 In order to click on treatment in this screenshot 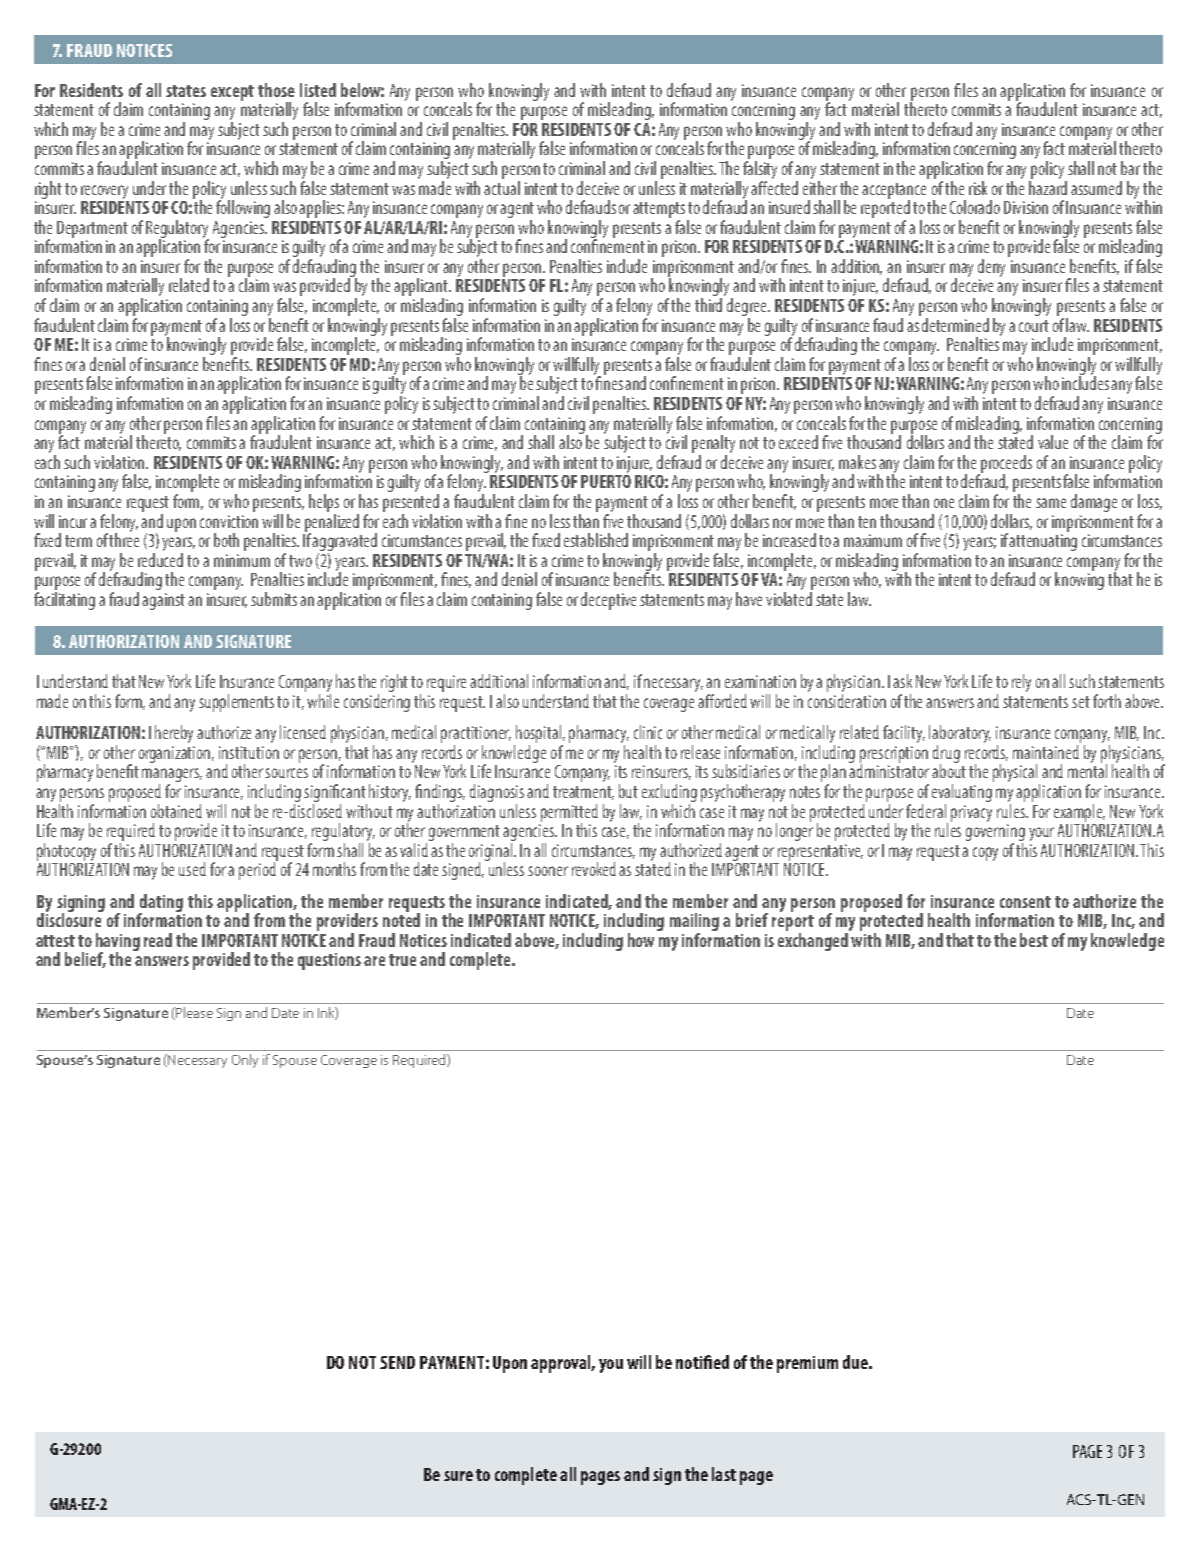, I will do `click(583, 793)`.
